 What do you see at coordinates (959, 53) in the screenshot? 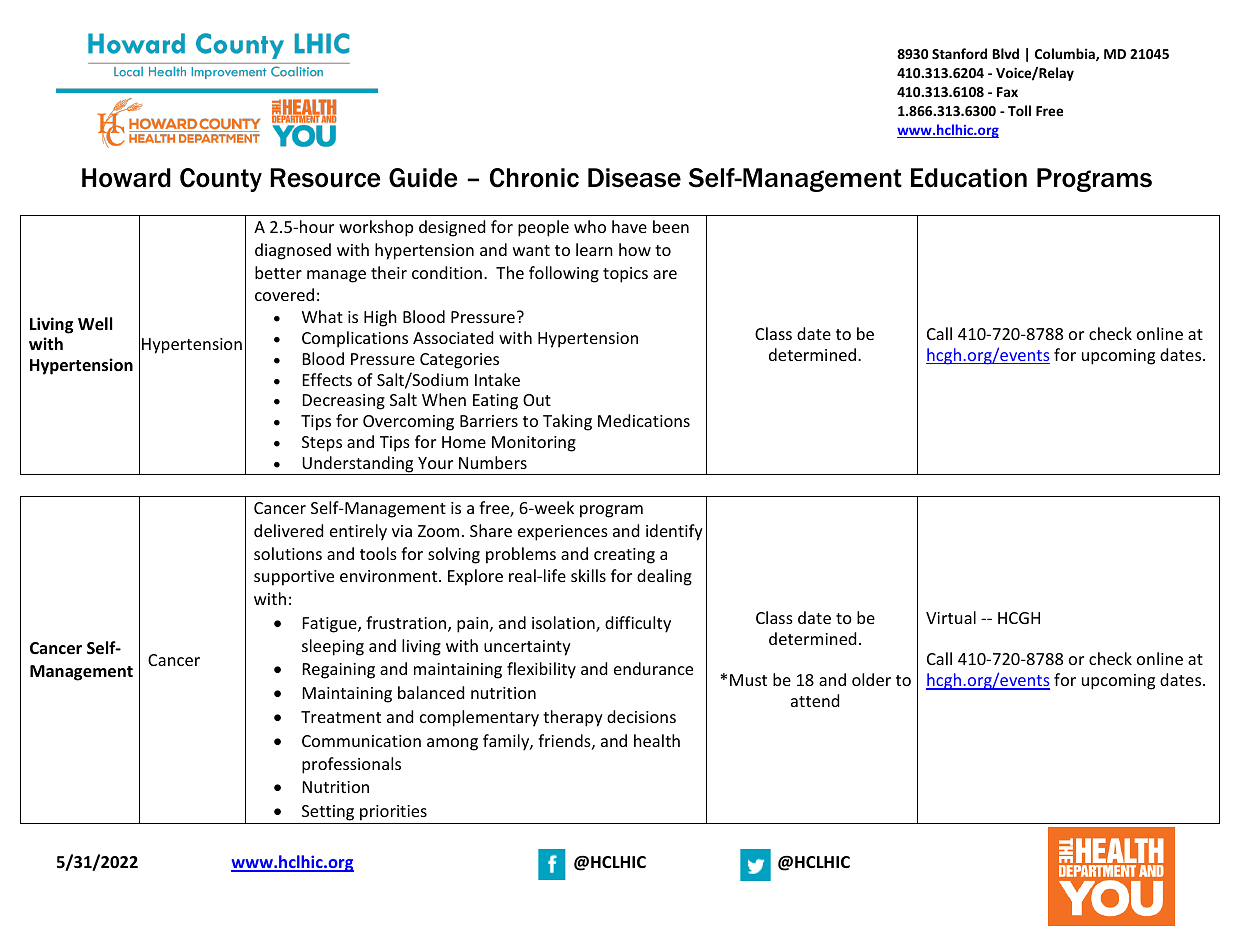
I see `Stanford` at bounding box center [959, 53].
